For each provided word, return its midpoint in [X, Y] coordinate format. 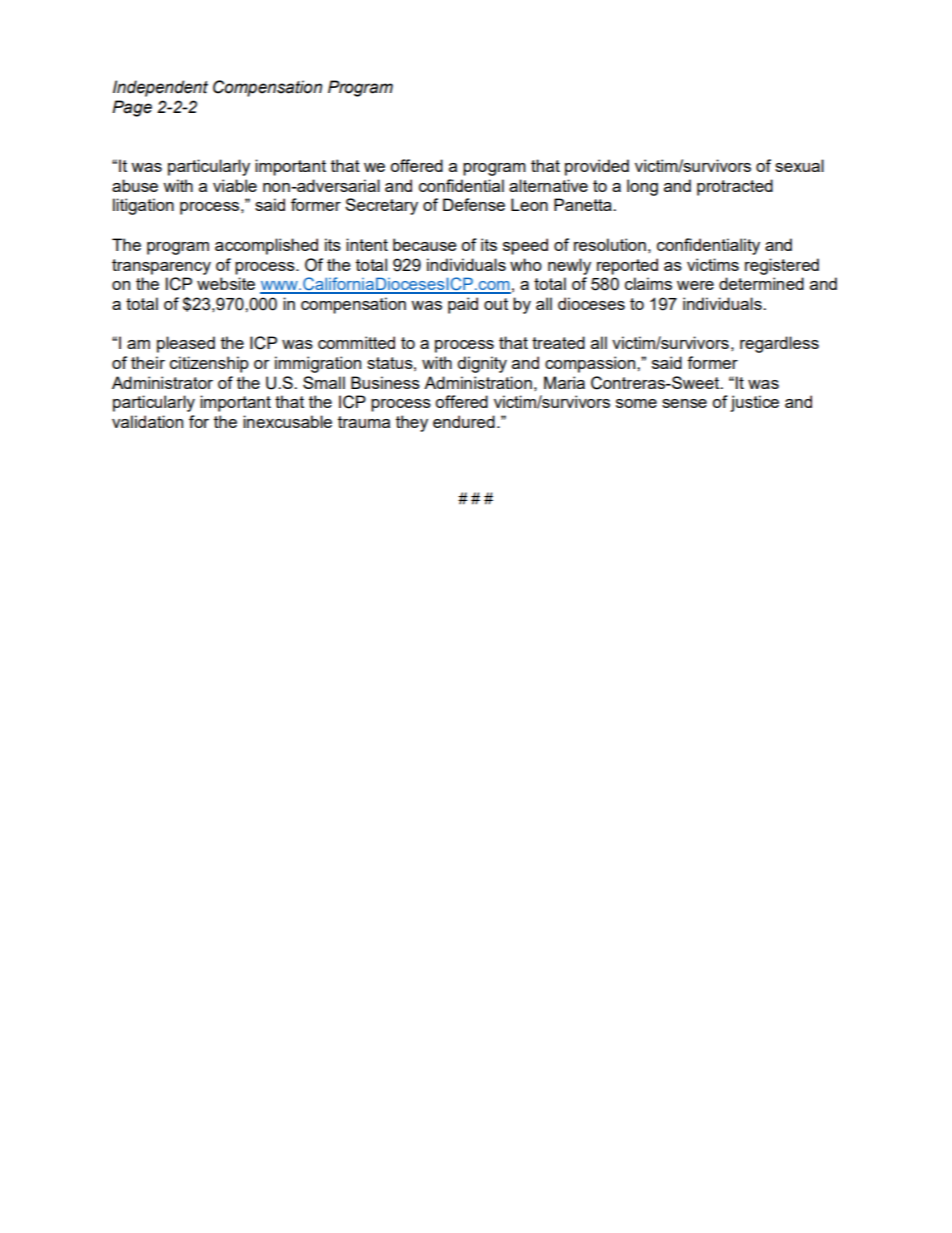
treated [558, 342]
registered [782, 266]
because [425, 244]
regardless [779, 344]
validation [147, 421]
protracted [735, 187]
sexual [799, 165]
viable [235, 185]
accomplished [266, 246]
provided [597, 167]
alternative [548, 185]
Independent [160, 88]
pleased [186, 344]
